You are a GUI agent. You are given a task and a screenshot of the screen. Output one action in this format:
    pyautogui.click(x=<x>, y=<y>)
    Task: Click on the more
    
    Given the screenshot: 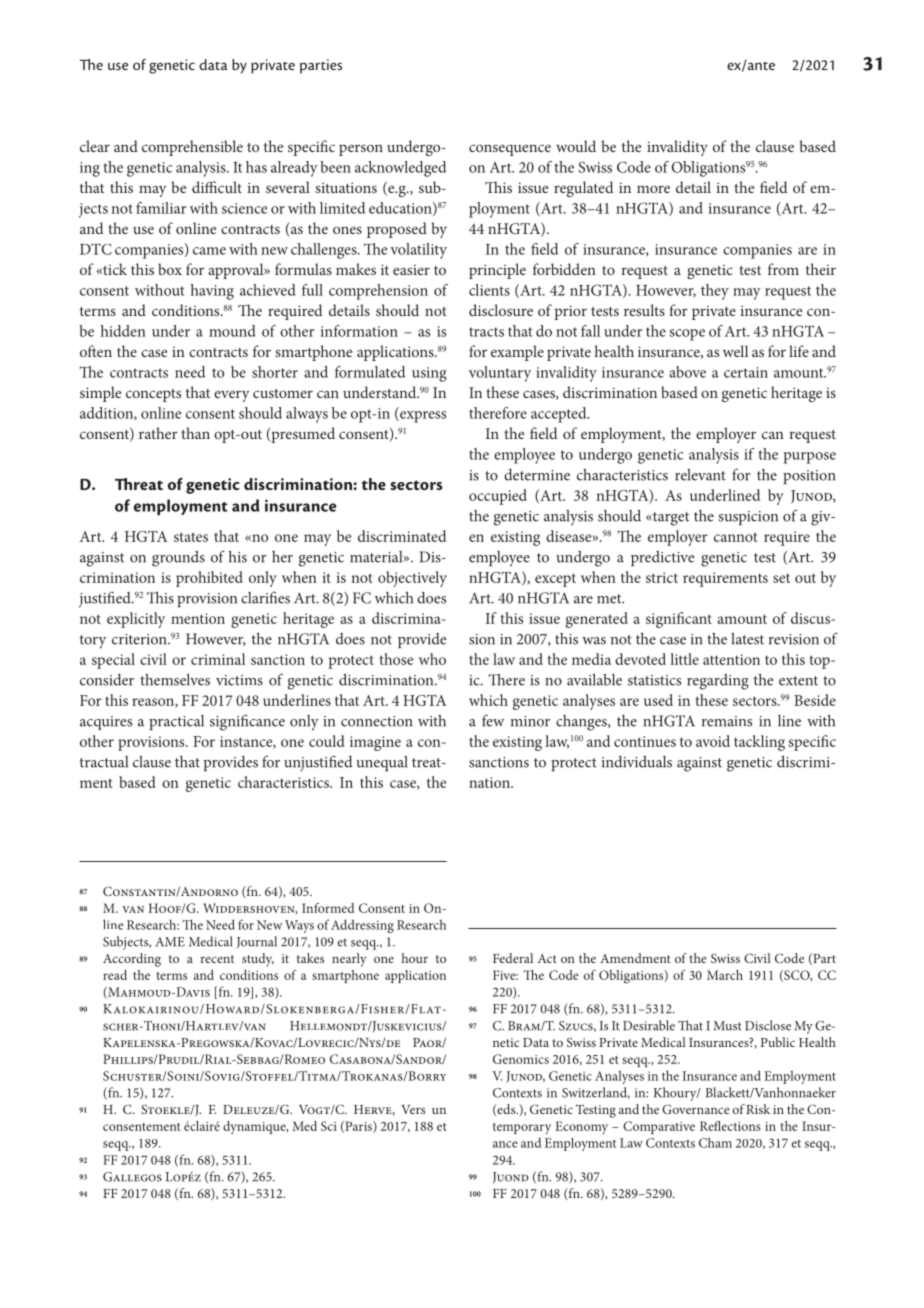 What is the action you would take?
    pyautogui.click(x=653, y=189)
